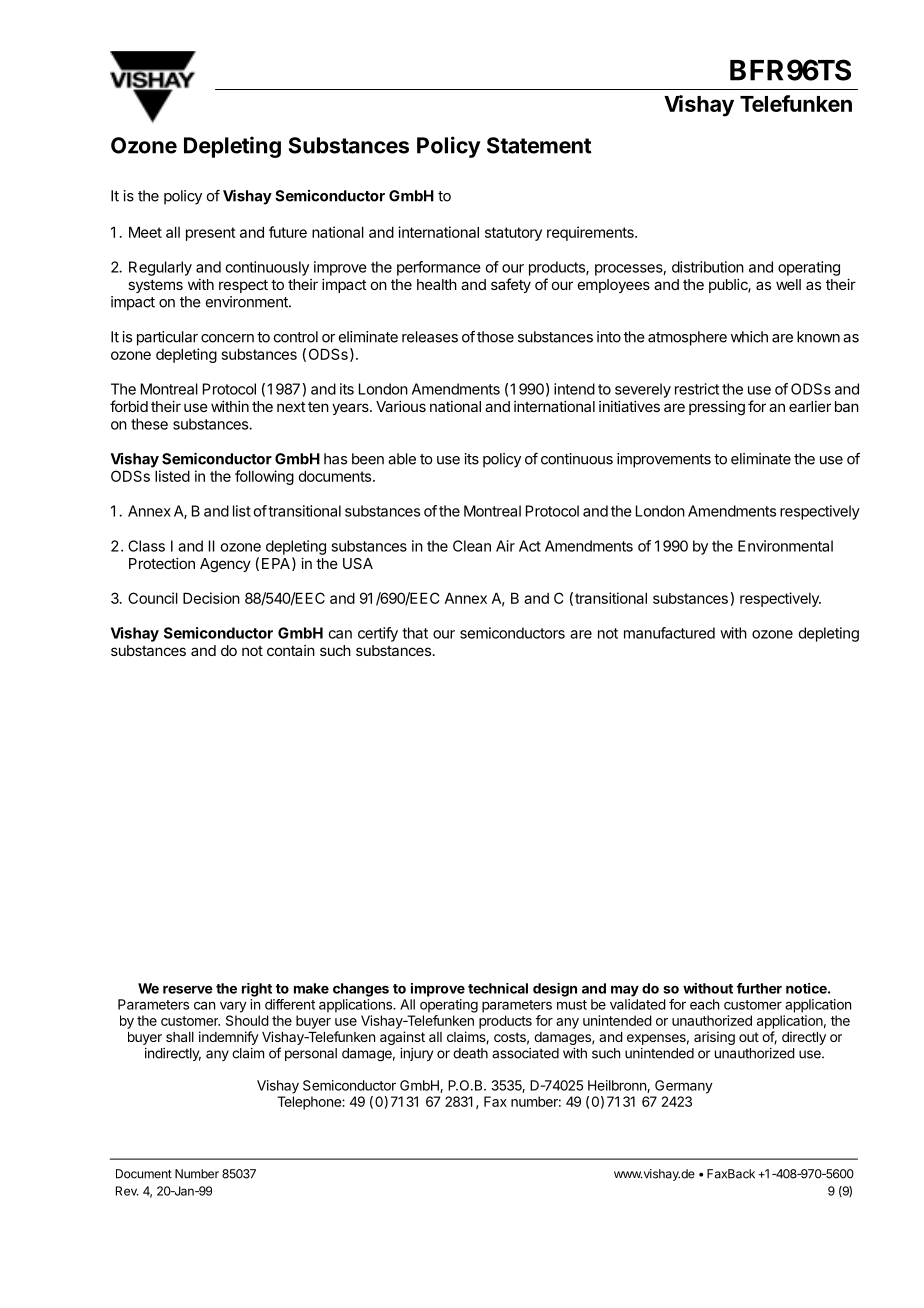 Image resolution: width=924 pixels, height=1308 pixels. What do you see at coordinates (188, 989) in the document?
I see `reserve` at bounding box center [188, 989].
